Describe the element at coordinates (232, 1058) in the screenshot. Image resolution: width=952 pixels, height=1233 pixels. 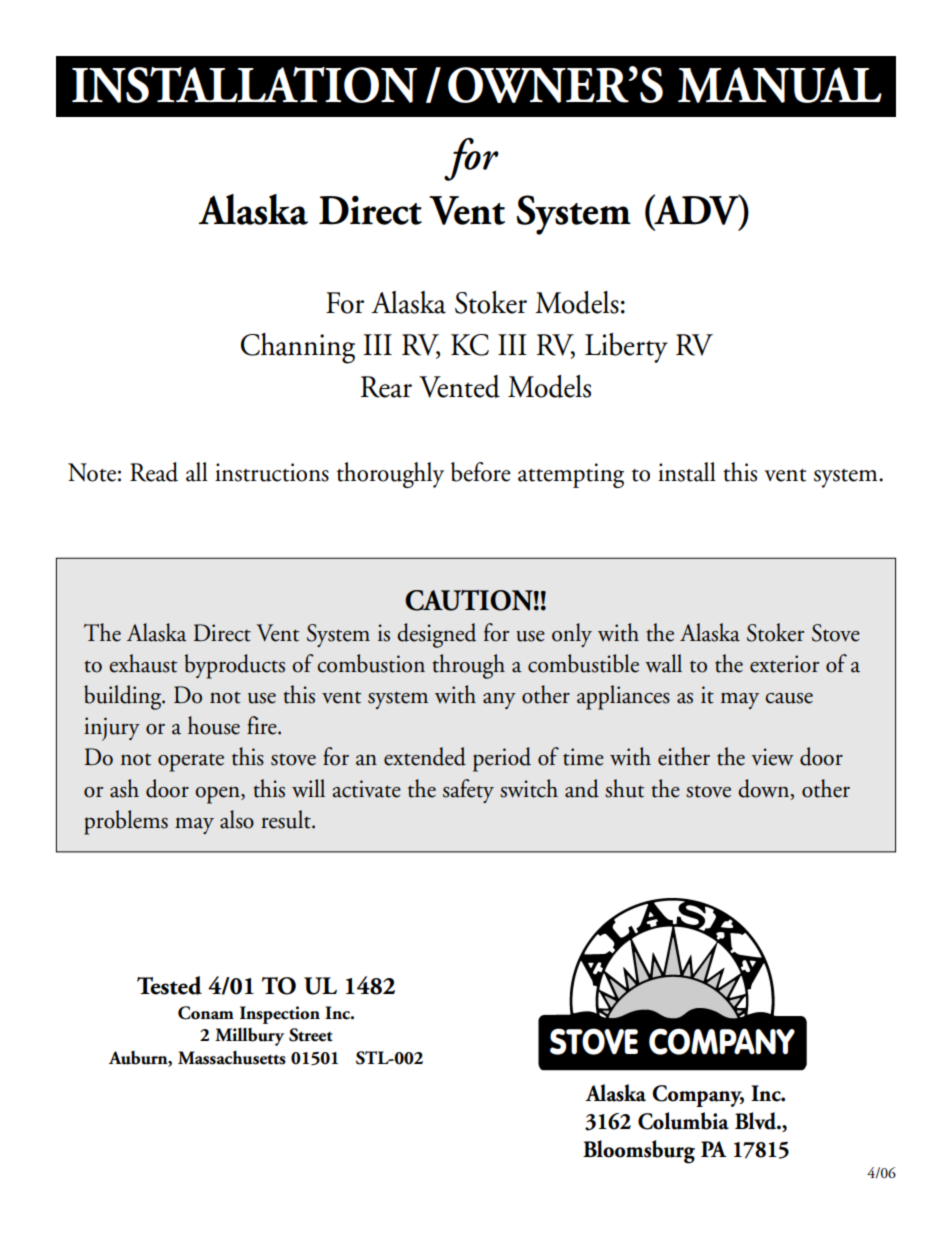
I see `Massachusetts` at that location.
